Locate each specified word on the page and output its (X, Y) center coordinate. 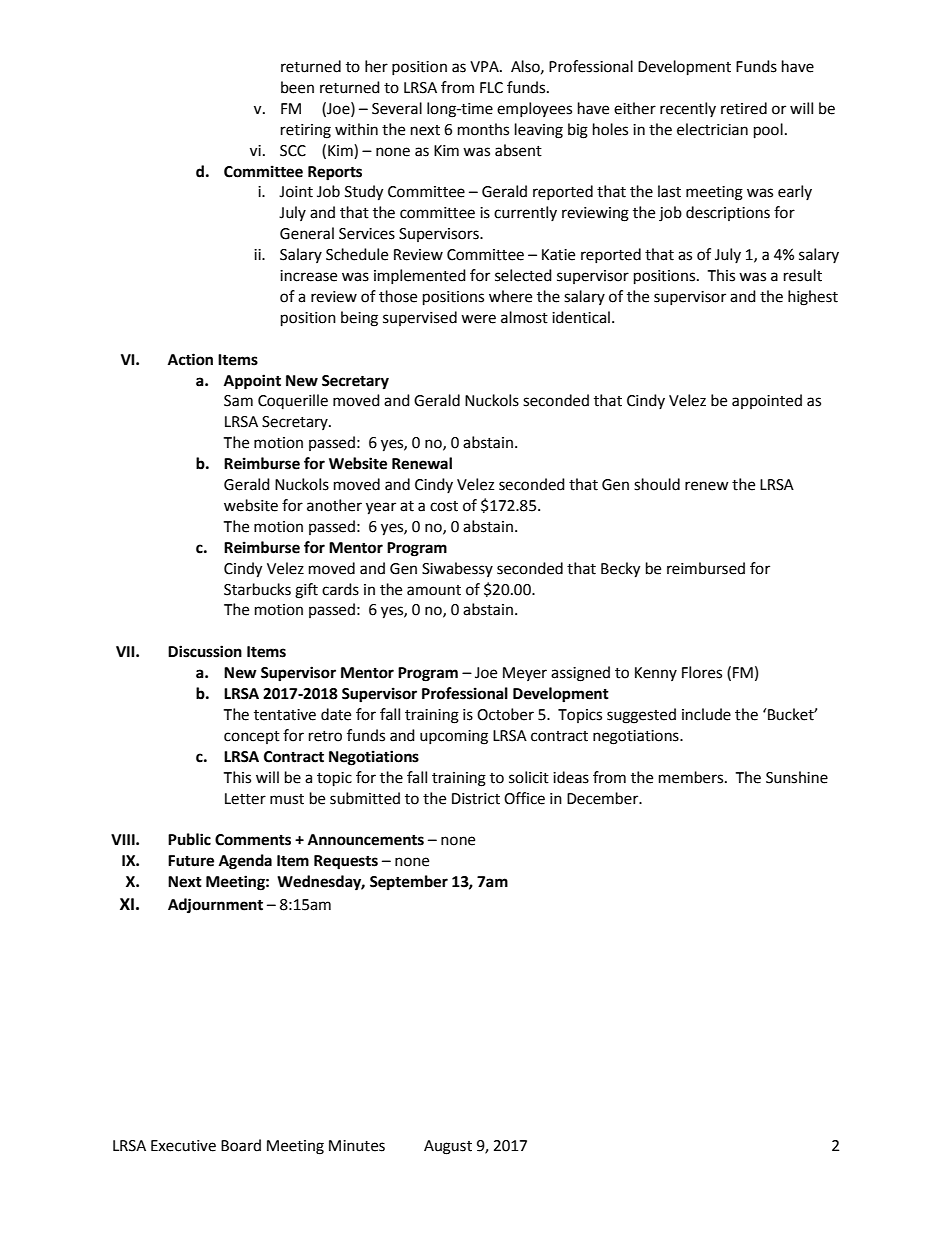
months (483, 129)
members (692, 777)
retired (744, 108)
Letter (245, 799)
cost (444, 506)
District (476, 799)
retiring (306, 131)
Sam (238, 401)
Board (241, 1145)
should (657, 484)
